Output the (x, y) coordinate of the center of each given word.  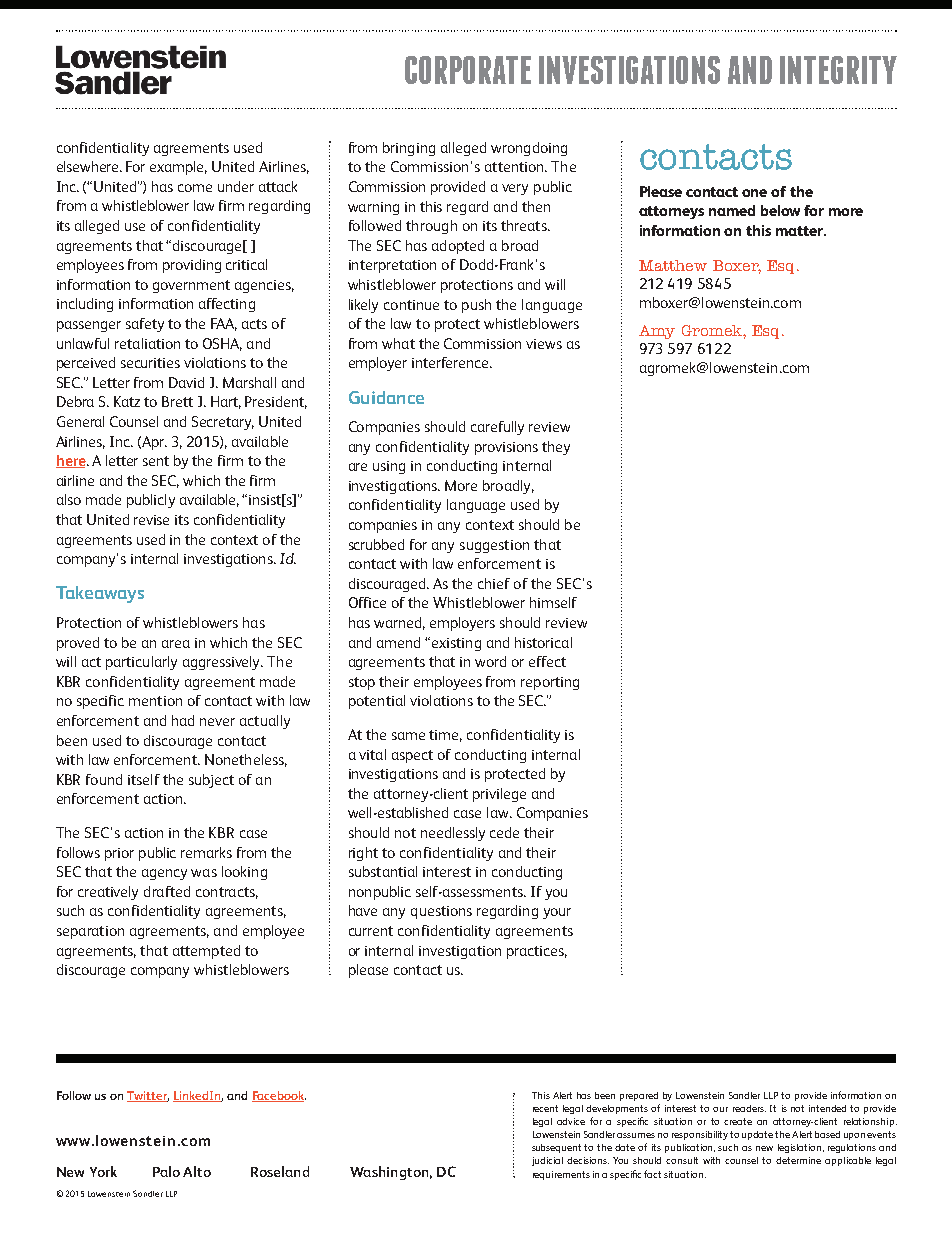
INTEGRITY (838, 70)
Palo (166, 1171)
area (176, 644)
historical (543, 642)
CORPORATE (468, 70)
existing (456, 644)
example (178, 168)
